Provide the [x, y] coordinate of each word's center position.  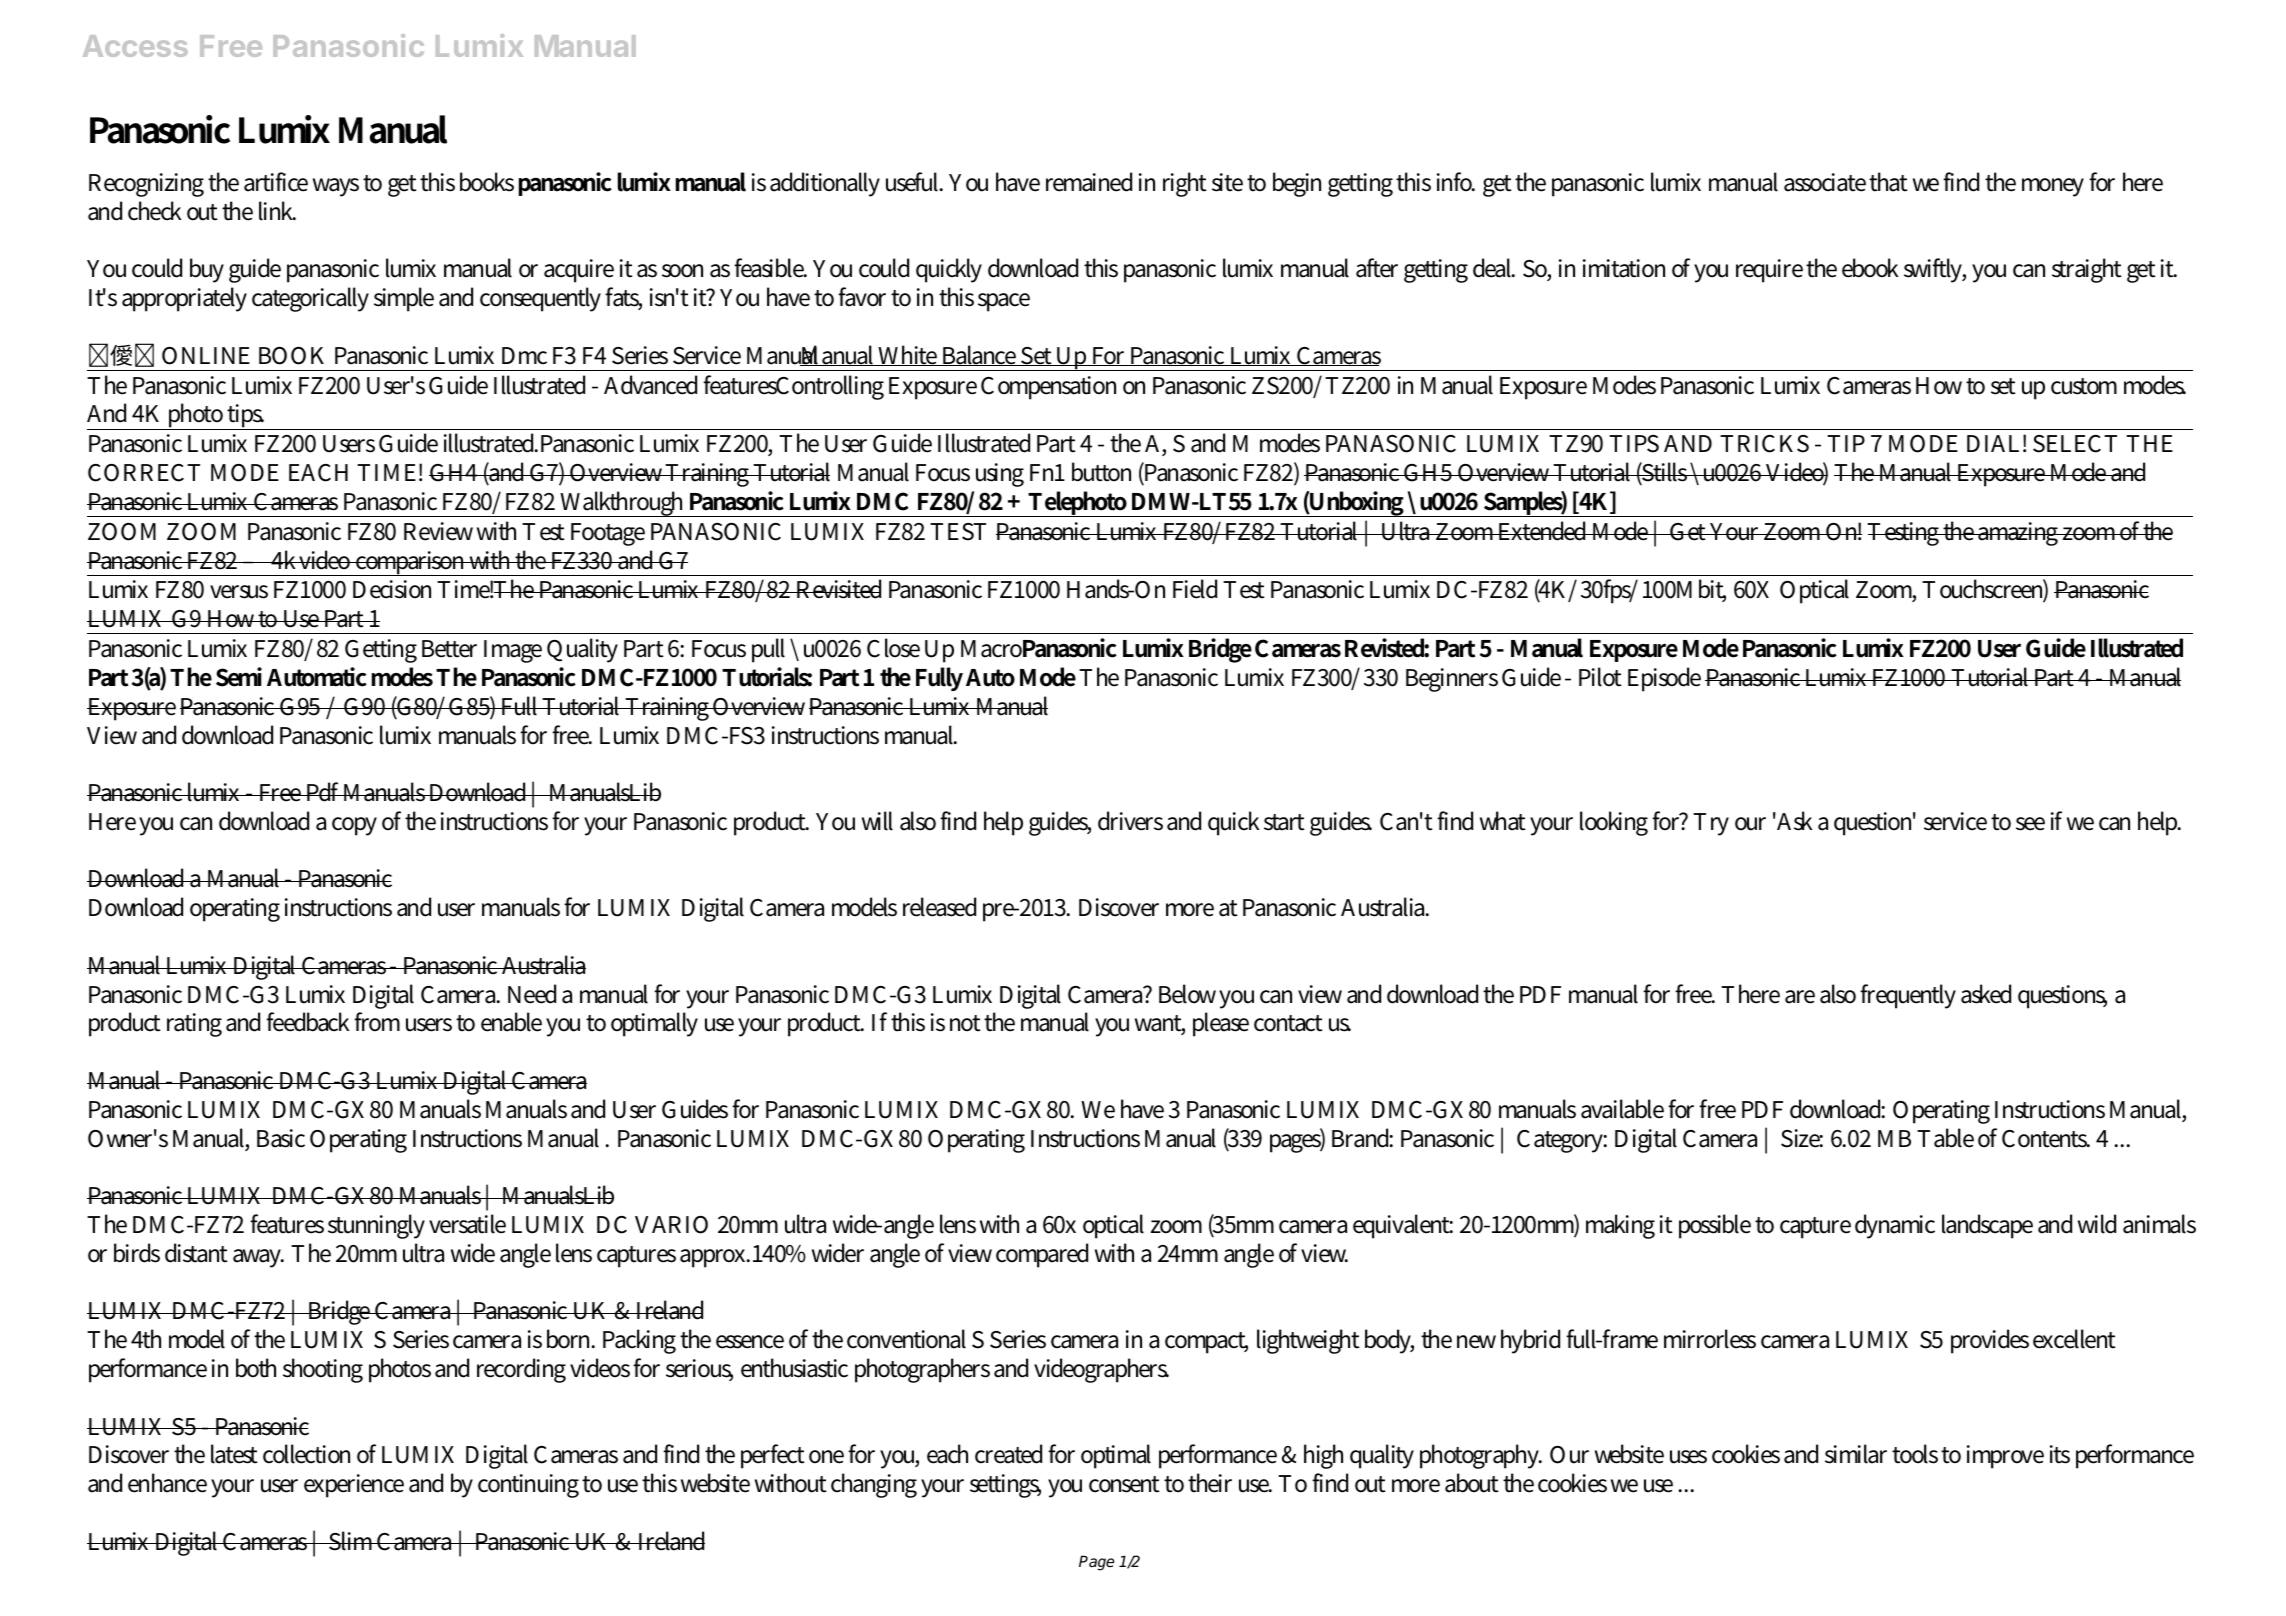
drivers [1130, 821]
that [1888, 182]
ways [336, 187]
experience [354, 1486]
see [2030, 824]
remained [1089, 182]
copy [354, 826]
